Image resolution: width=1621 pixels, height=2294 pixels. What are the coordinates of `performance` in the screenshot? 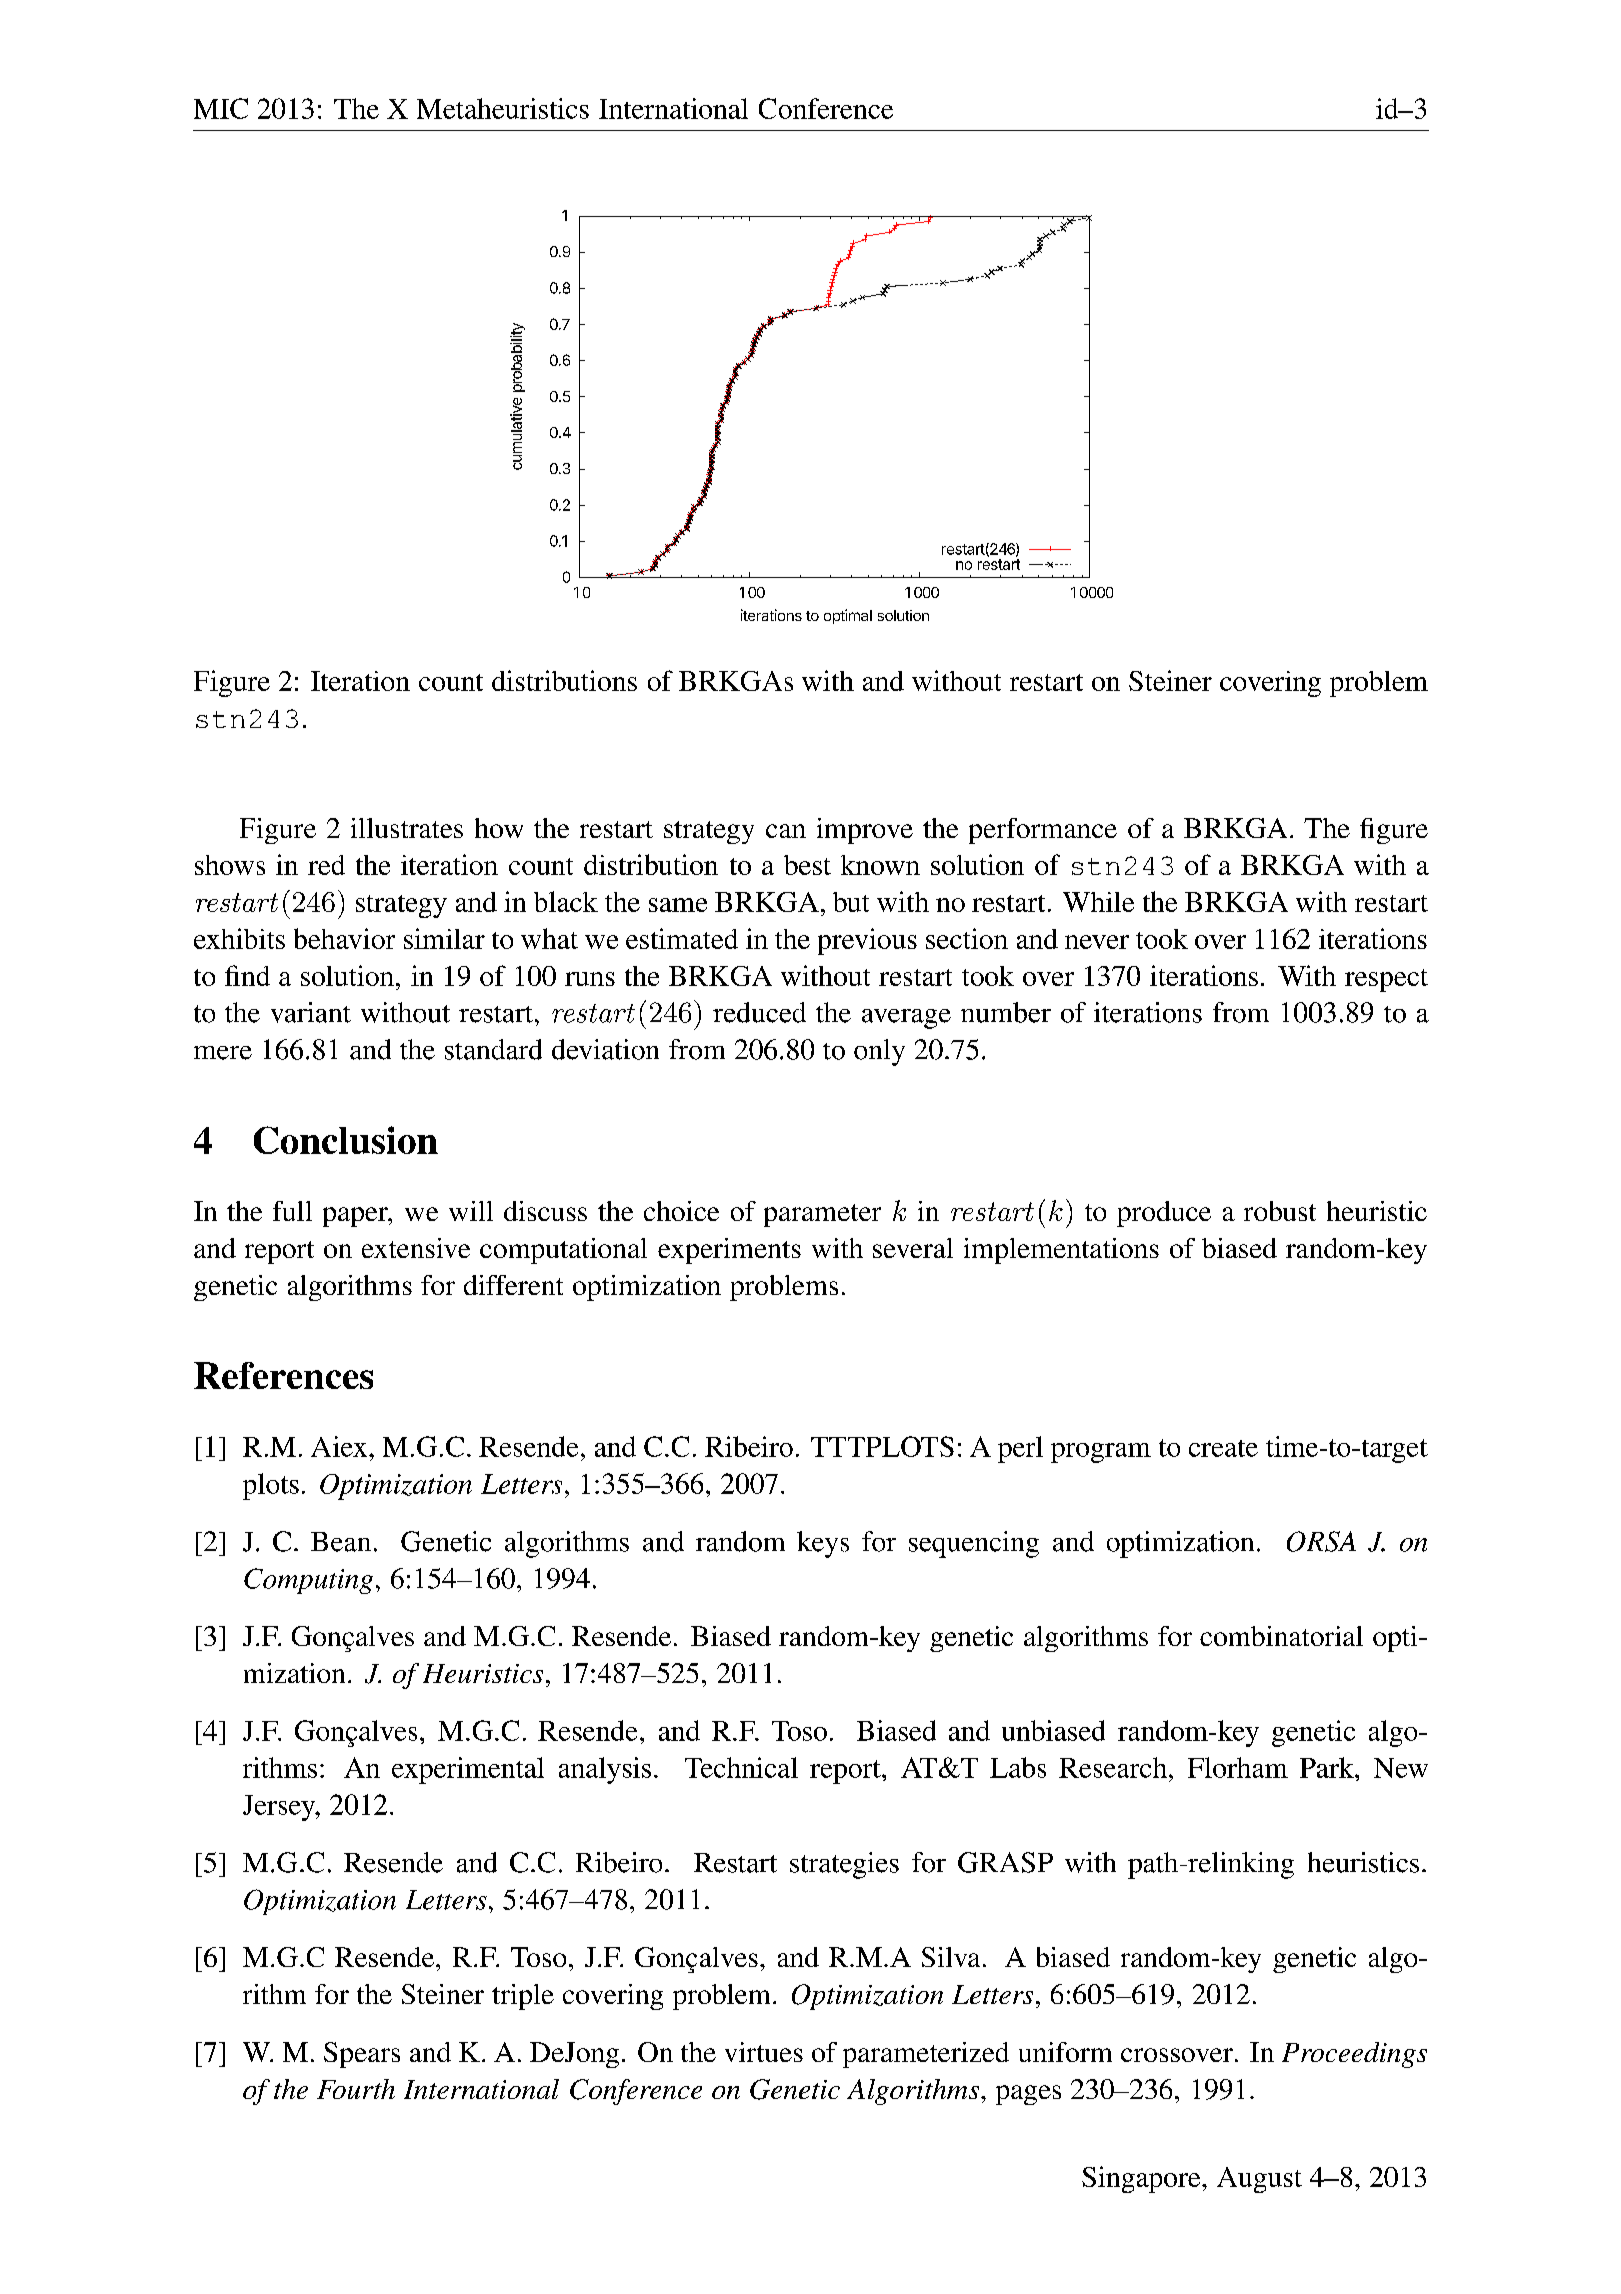 It's located at (1043, 831).
